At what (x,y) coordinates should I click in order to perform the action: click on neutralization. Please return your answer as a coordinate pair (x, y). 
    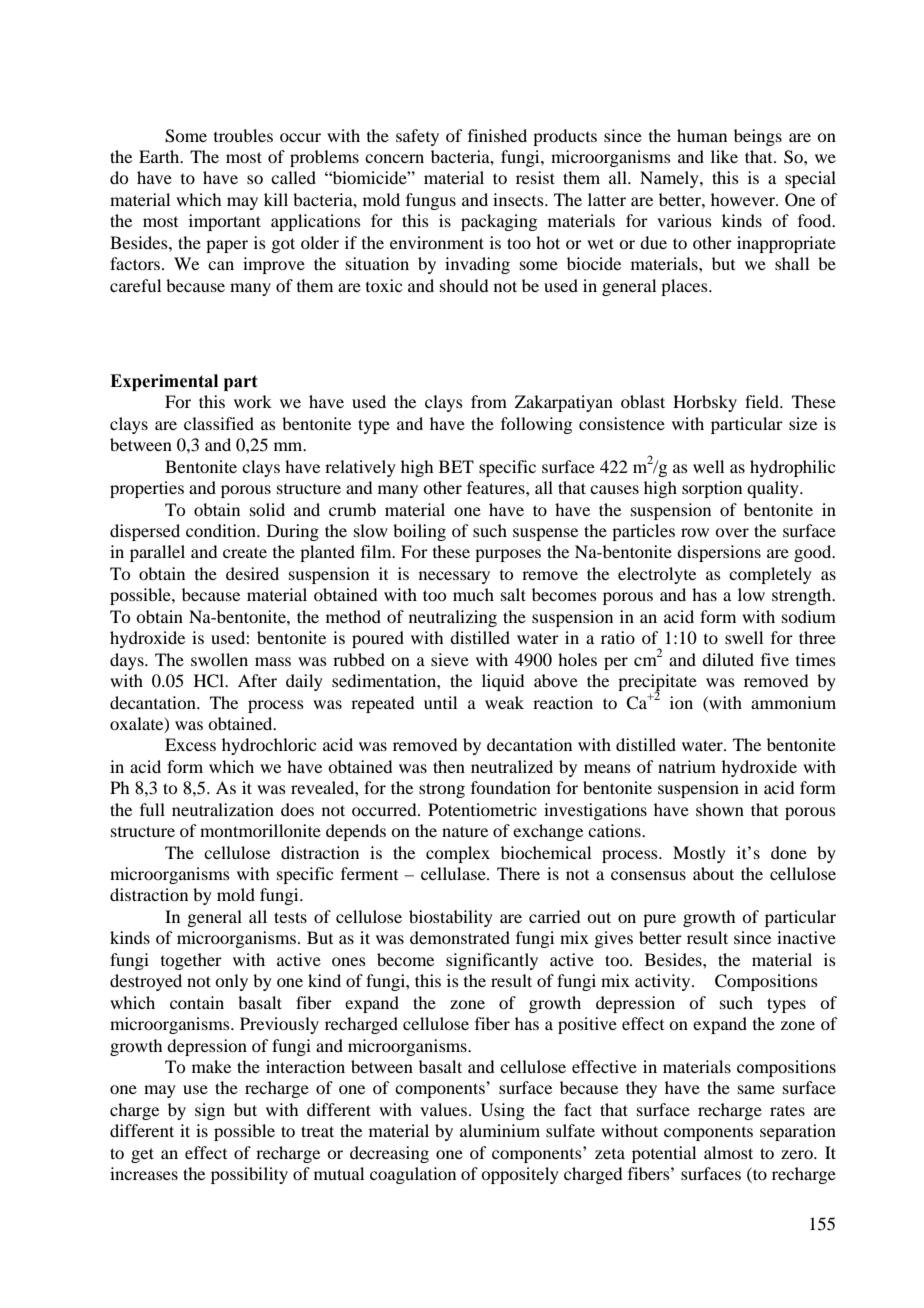
    Looking at the image, I should click on (223, 809).
